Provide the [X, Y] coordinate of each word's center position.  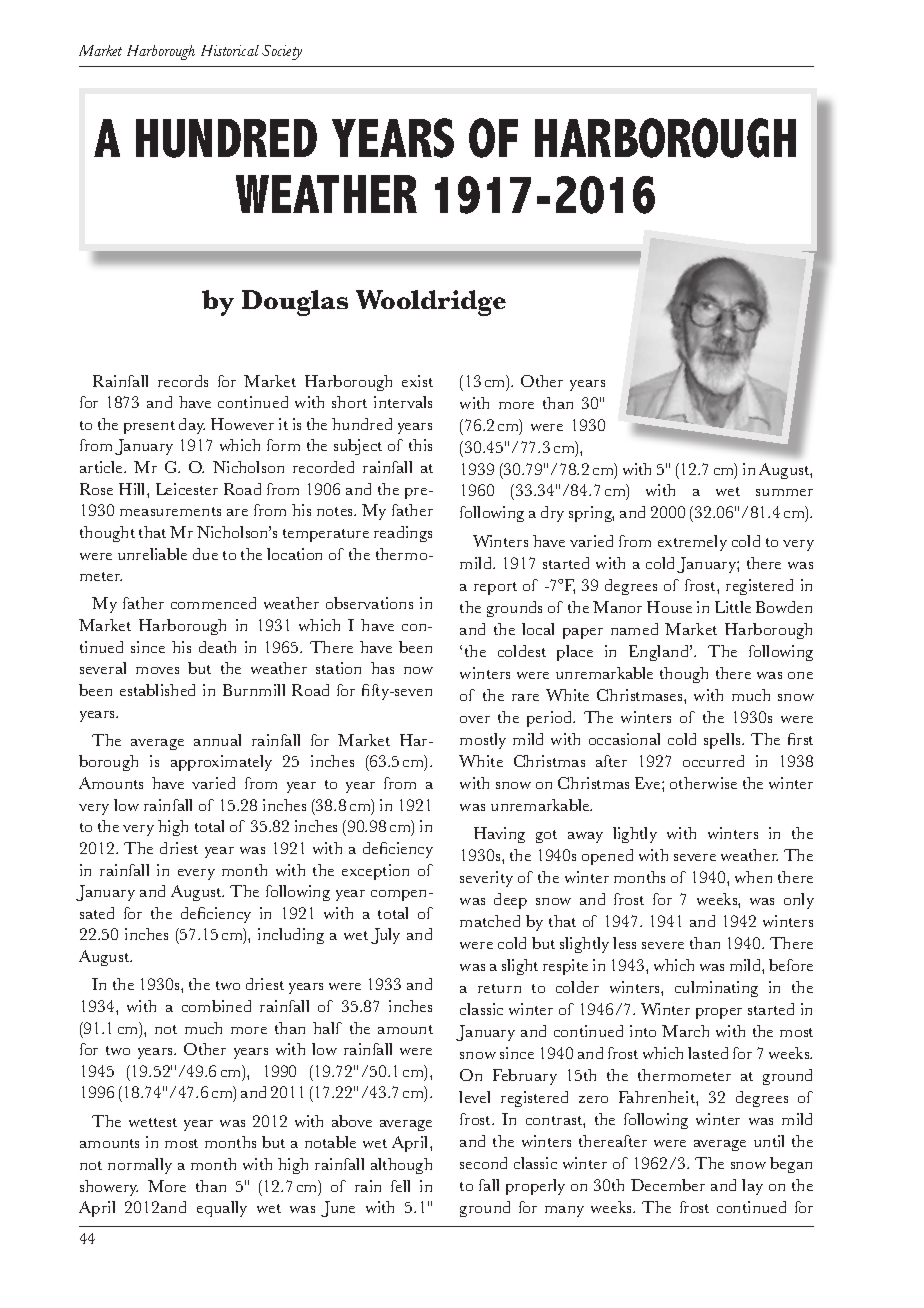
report [495, 588]
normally [140, 1166]
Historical [230, 50]
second [483, 1163]
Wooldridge [431, 303]
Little [733, 607]
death [217, 647]
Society [282, 52]
